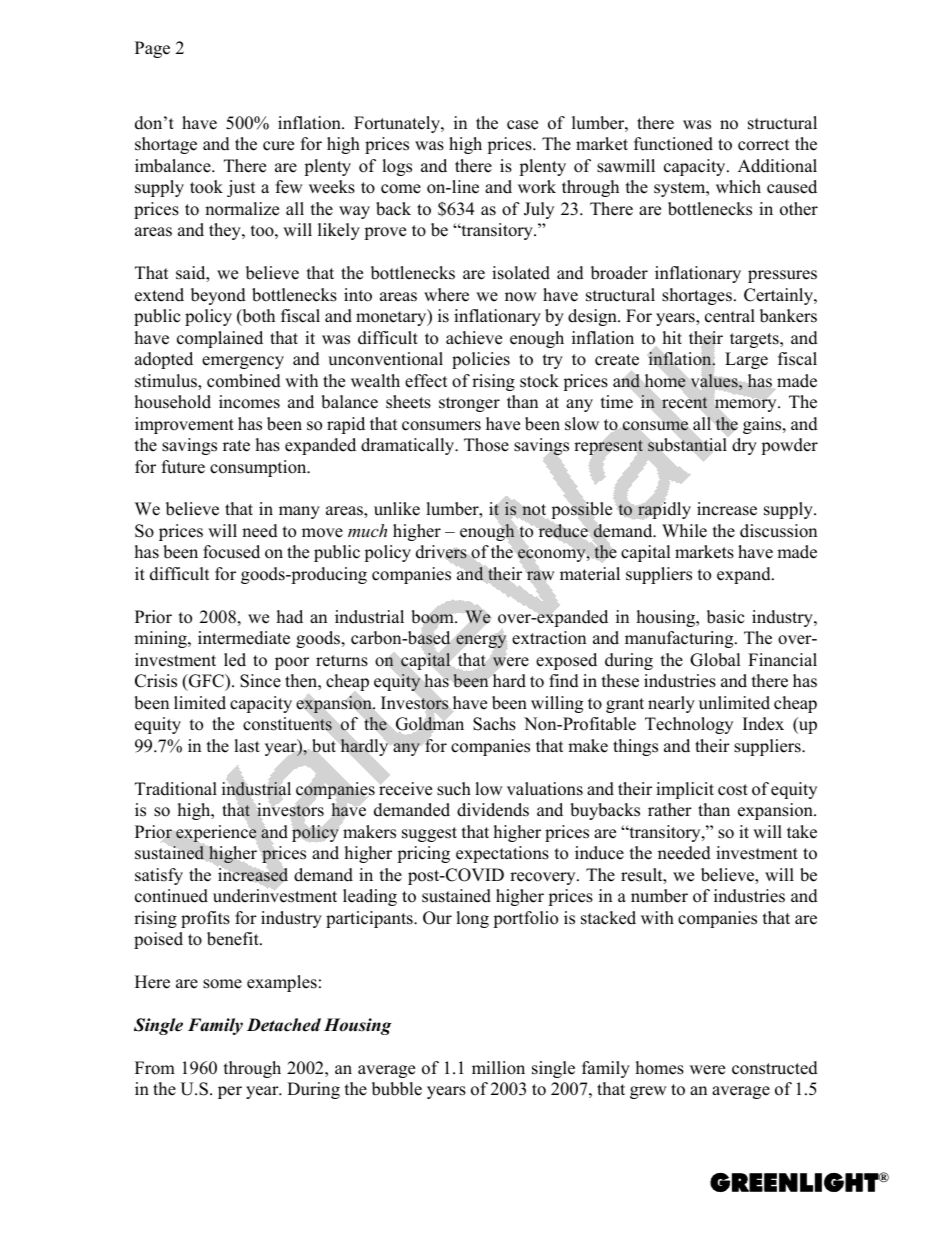 This screenshot has height=1233, width=952. What do you see at coordinates (498, 1068) in the screenshot?
I see `million` at bounding box center [498, 1068].
